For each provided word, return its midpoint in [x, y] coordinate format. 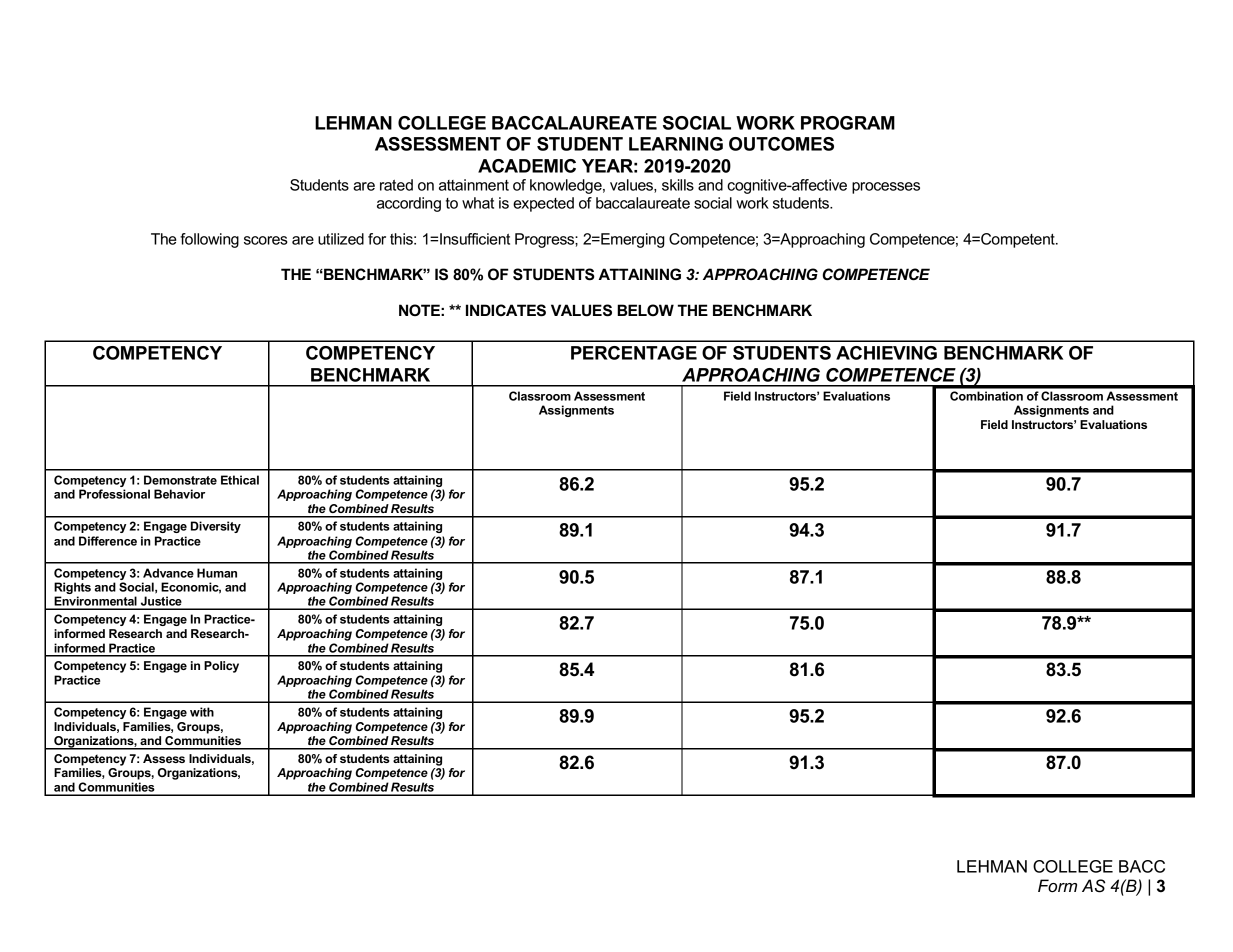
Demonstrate [180, 480]
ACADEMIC [527, 166]
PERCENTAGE [634, 353]
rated [396, 185]
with [202, 712]
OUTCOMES [781, 144]
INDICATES [506, 310]
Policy [221, 667]
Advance [168, 573]
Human [217, 573]
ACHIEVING [886, 353]
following [209, 240]
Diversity [216, 527]
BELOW [645, 310]
